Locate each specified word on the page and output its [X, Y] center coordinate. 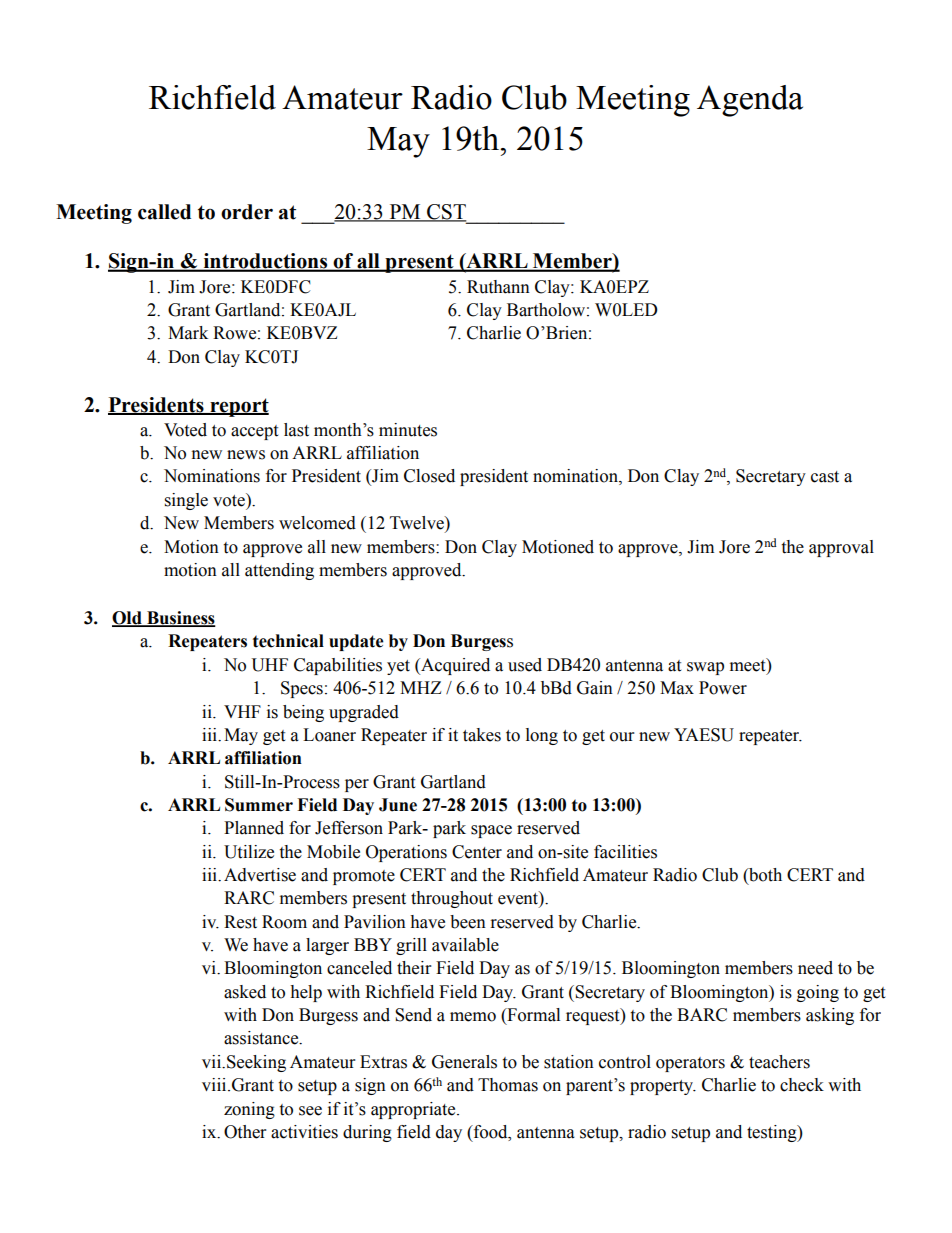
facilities [625, 852]
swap [705, 668]
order [247, 212]
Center [477, 852]
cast [825, 477]
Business [180, 619]
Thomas [508, 1085]
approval [841, 548]
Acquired [454, 666]
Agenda [750, 101]
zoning [249, 1110]
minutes [408, 430]
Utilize [249, 852]
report [238, 407]
